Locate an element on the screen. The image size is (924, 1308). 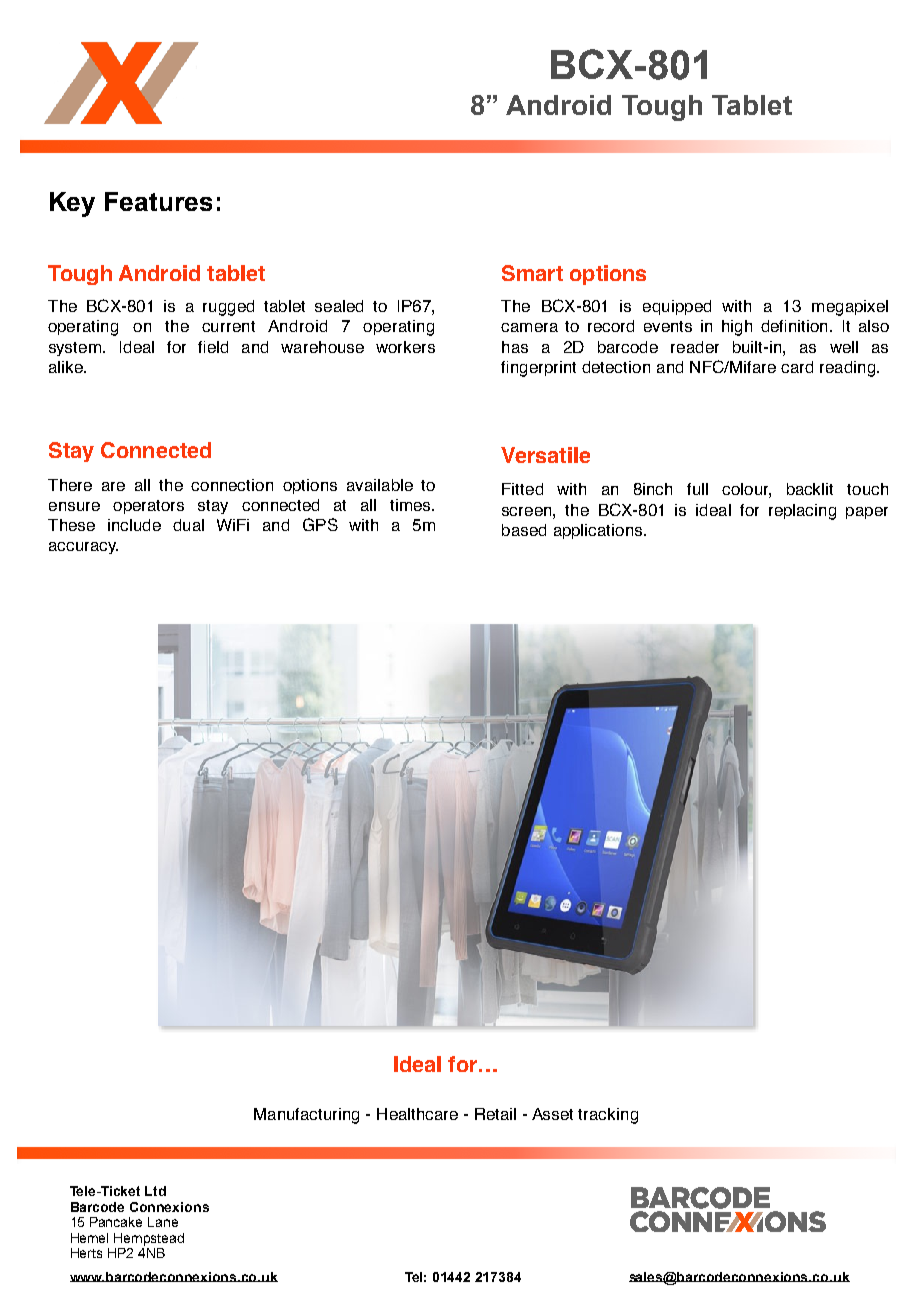
Smart is located at coordinates (532, 273).
